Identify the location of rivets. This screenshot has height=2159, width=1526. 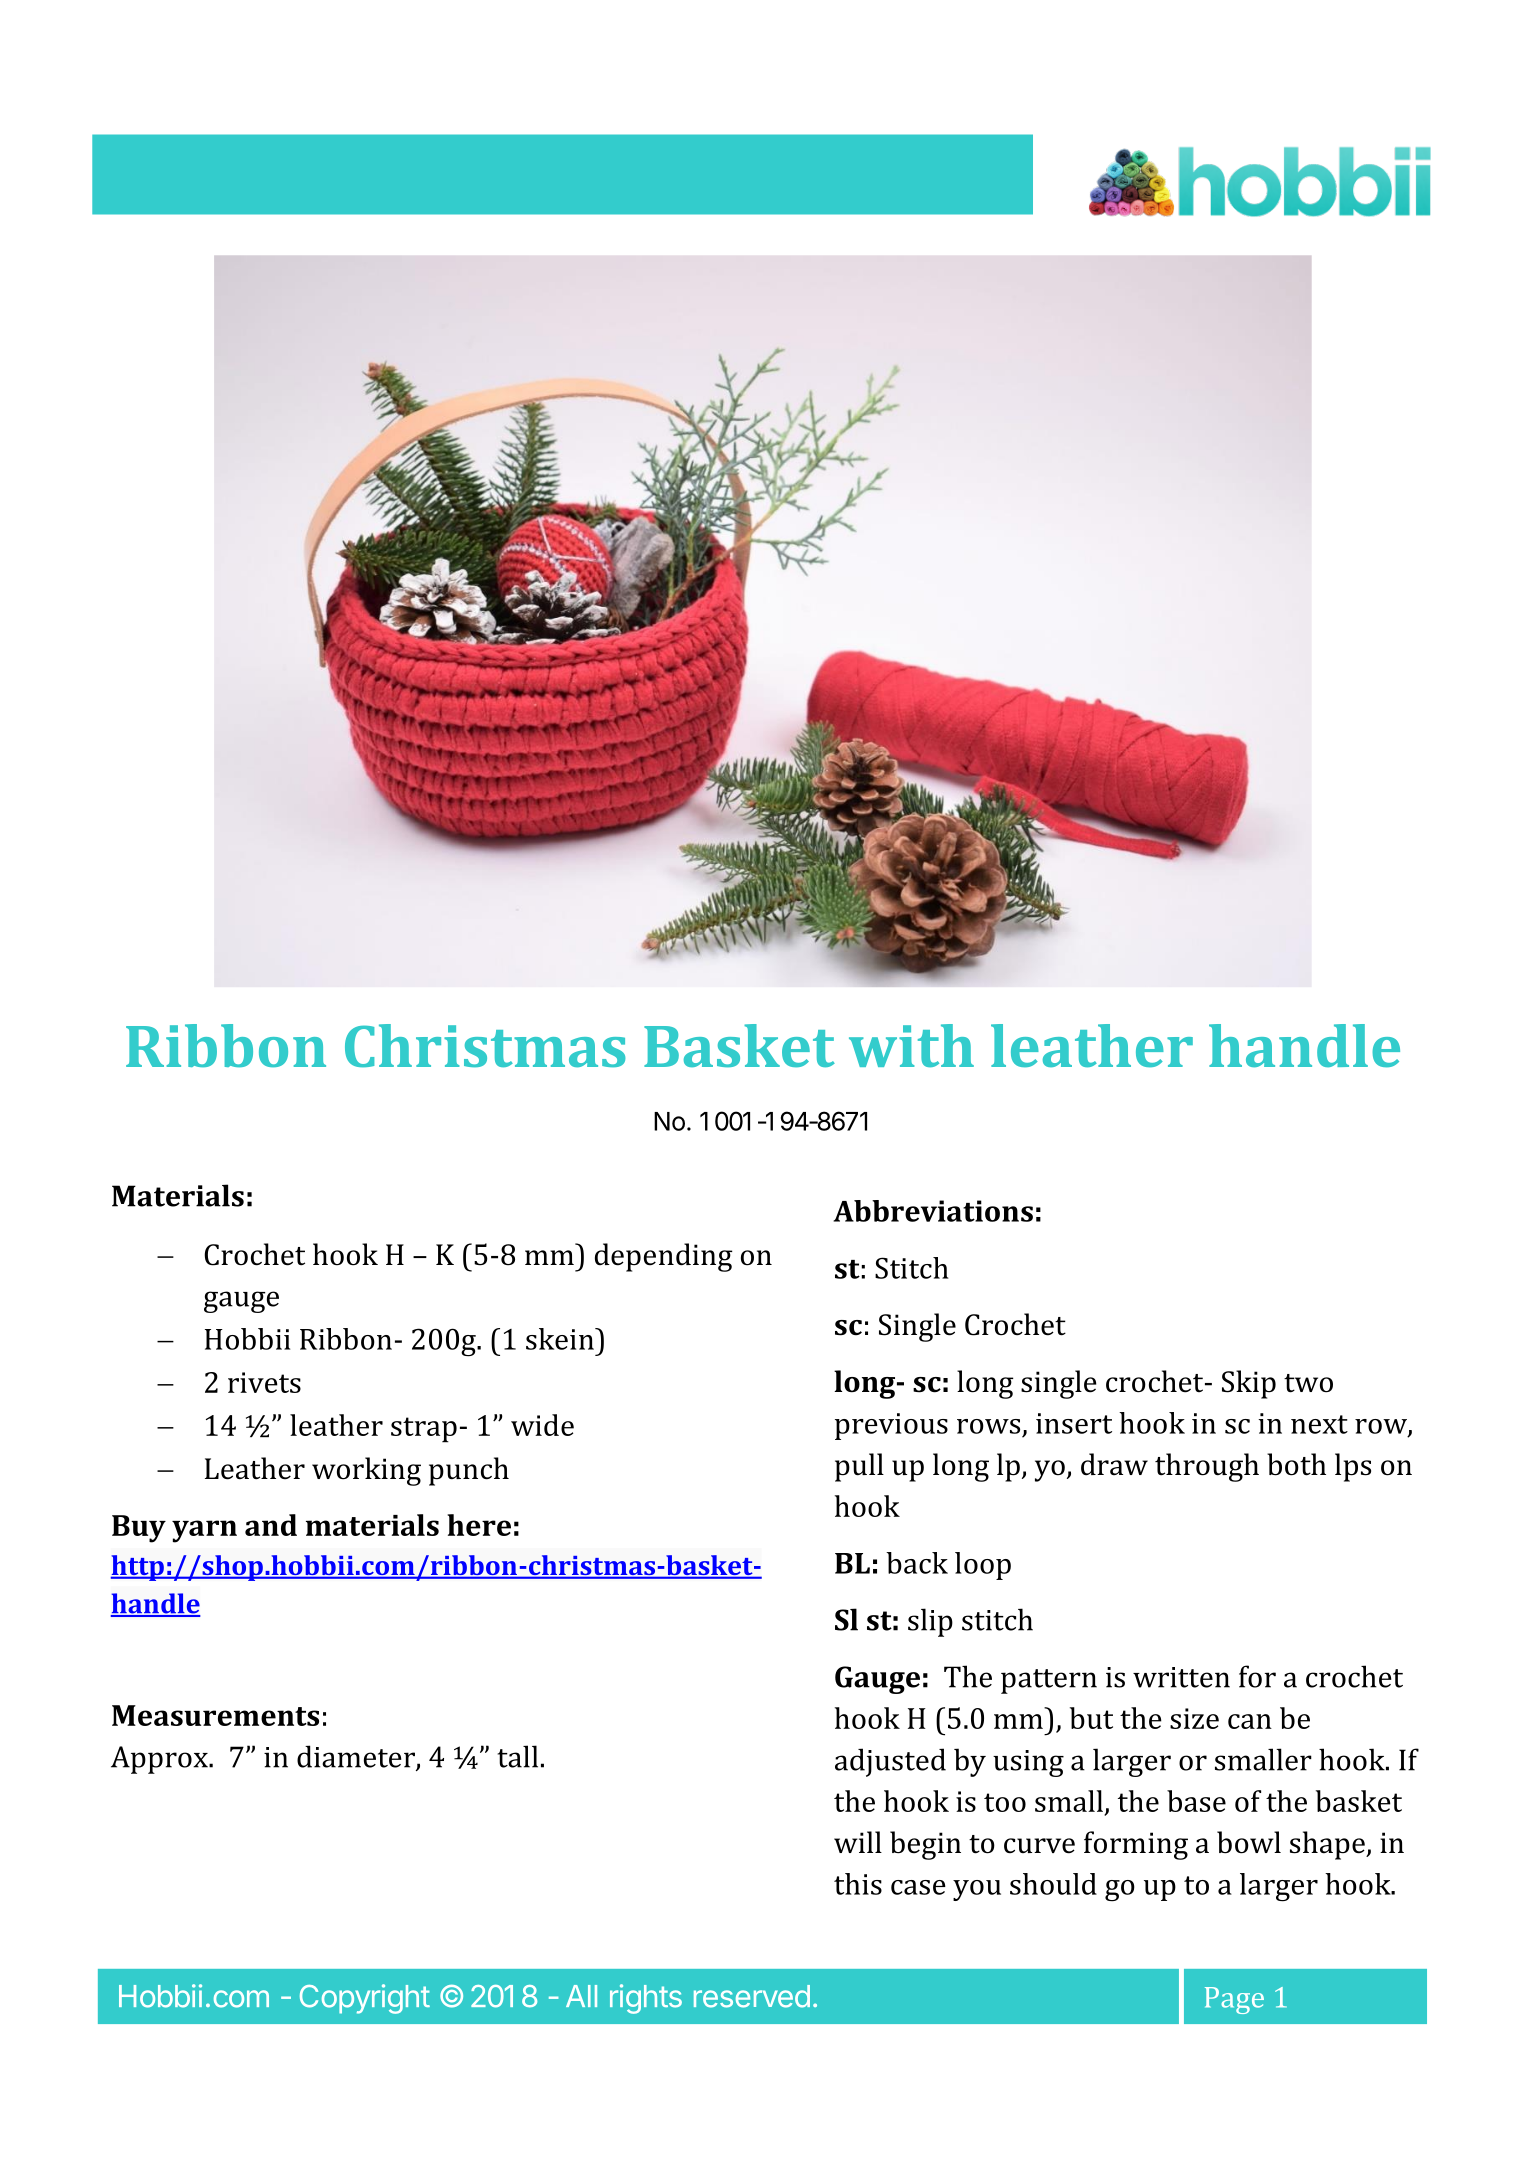
(264, 1382).
